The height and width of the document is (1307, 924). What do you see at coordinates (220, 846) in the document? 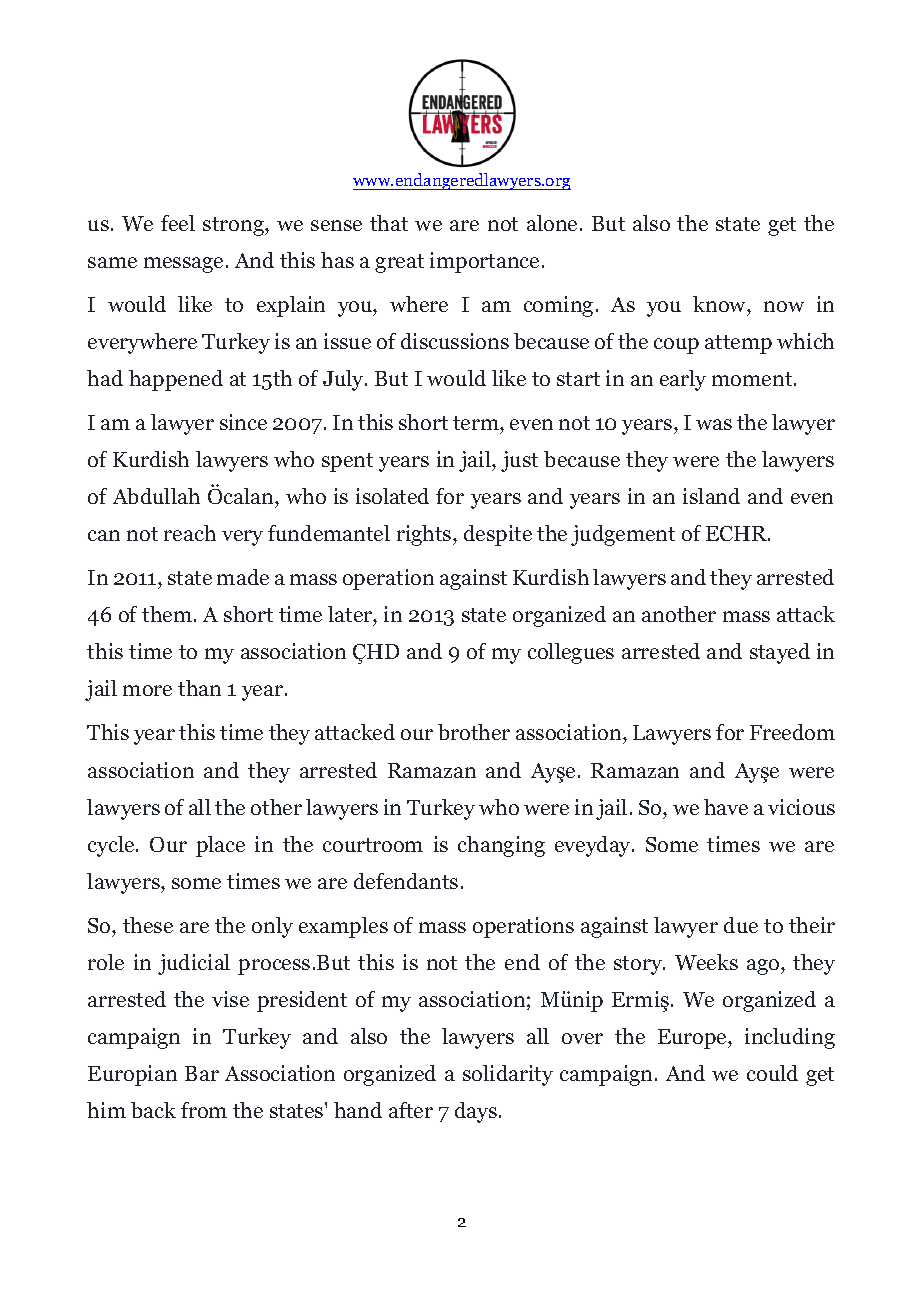
I see `place` at bounding box center [220, 846].
